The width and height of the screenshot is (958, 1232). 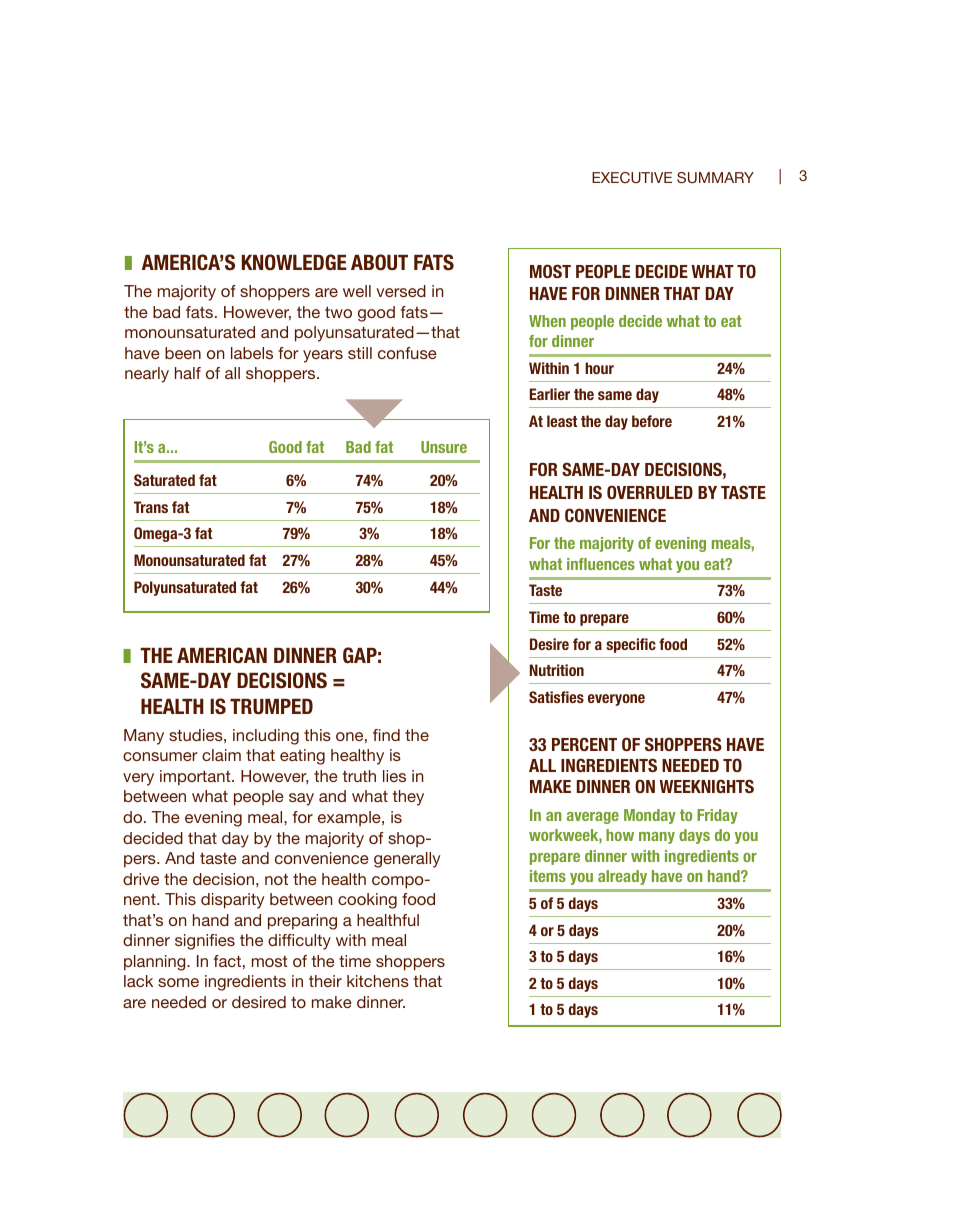 I want to click on specific, so click(x=631, y=645).
